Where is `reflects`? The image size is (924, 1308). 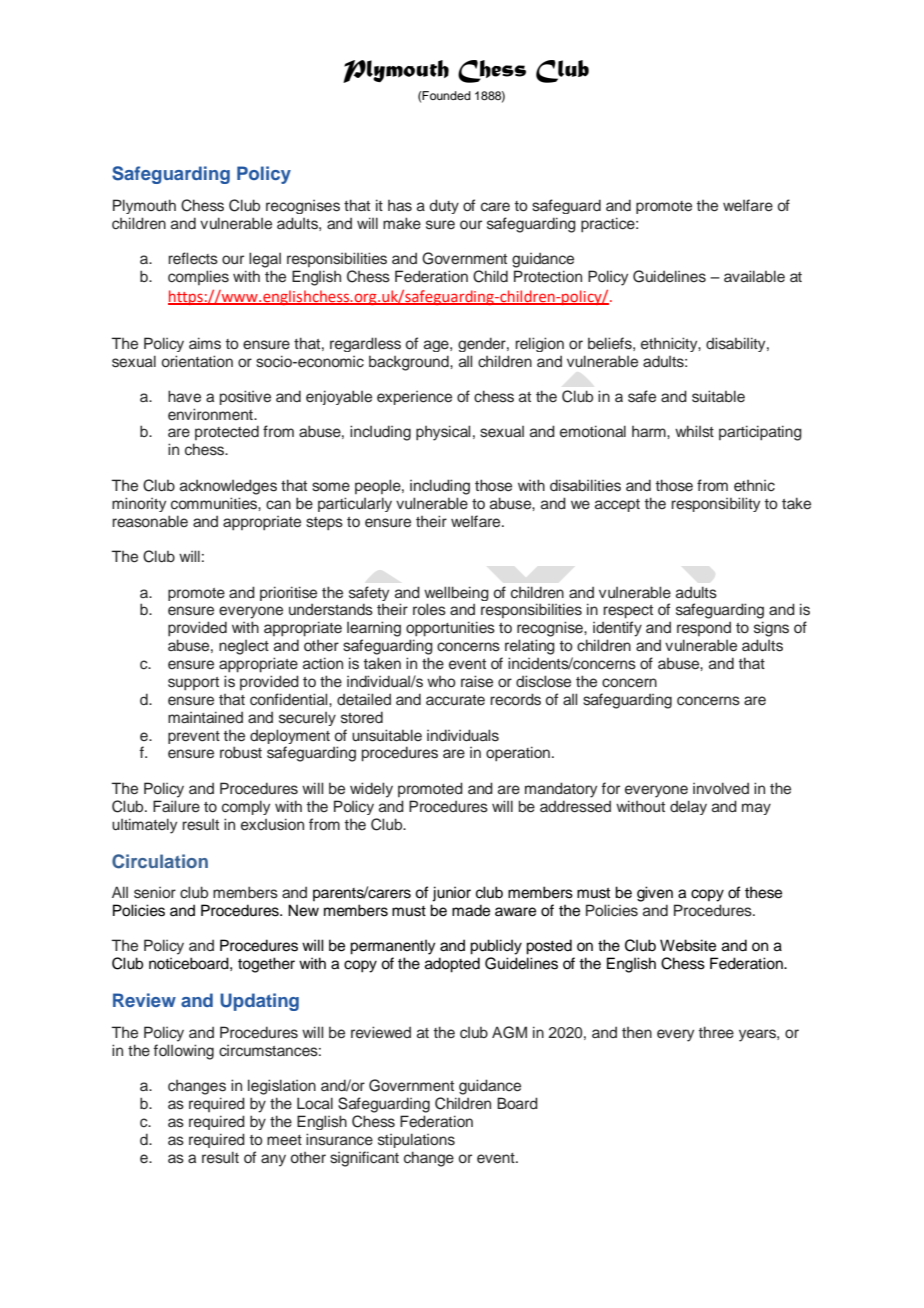 reflects is located at coordinates (193, 258).
